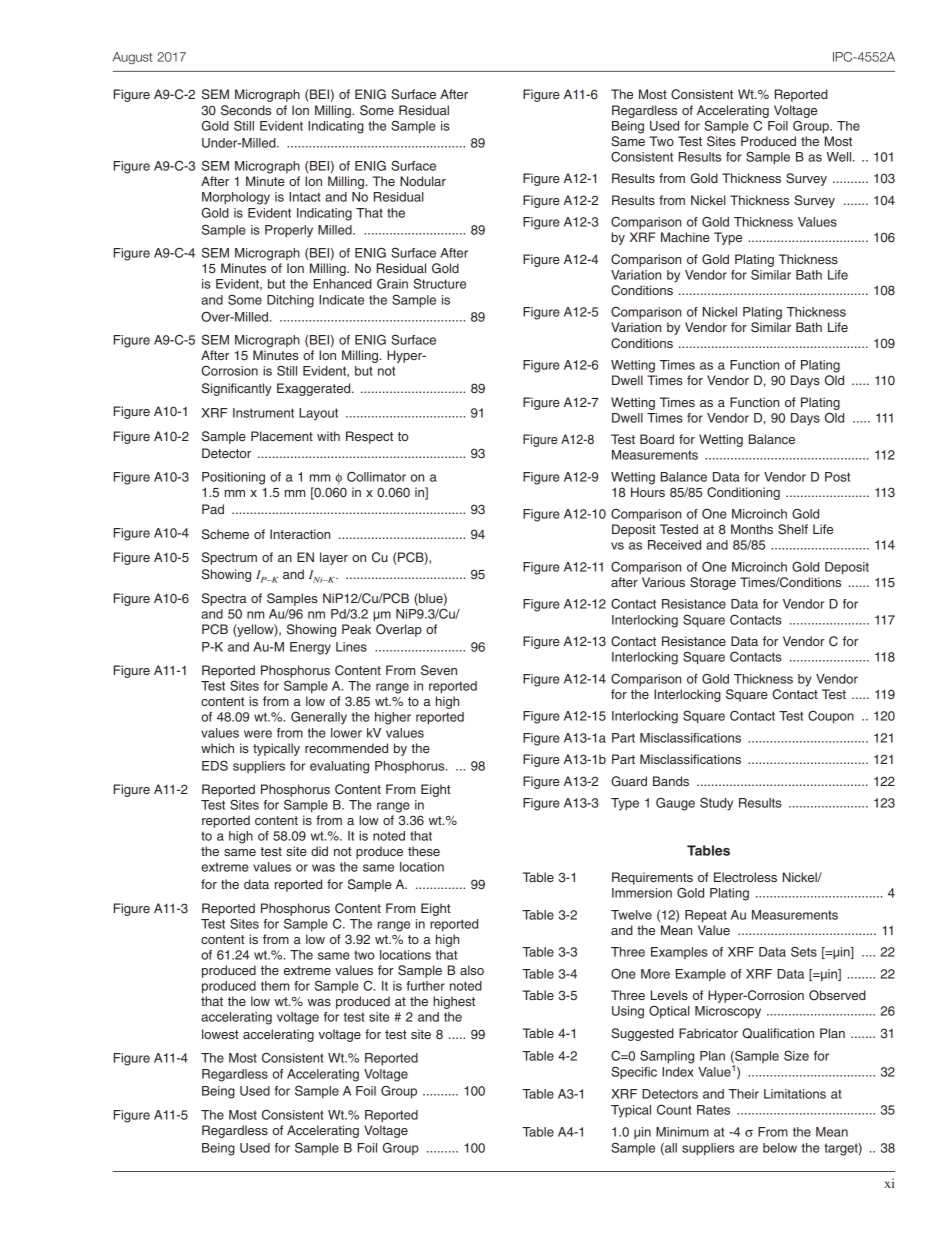 The image size is (952, 1233). What do you see at coordinates (439, 283) in the page?
I see `Structure` at bounding box center [439, 283].
